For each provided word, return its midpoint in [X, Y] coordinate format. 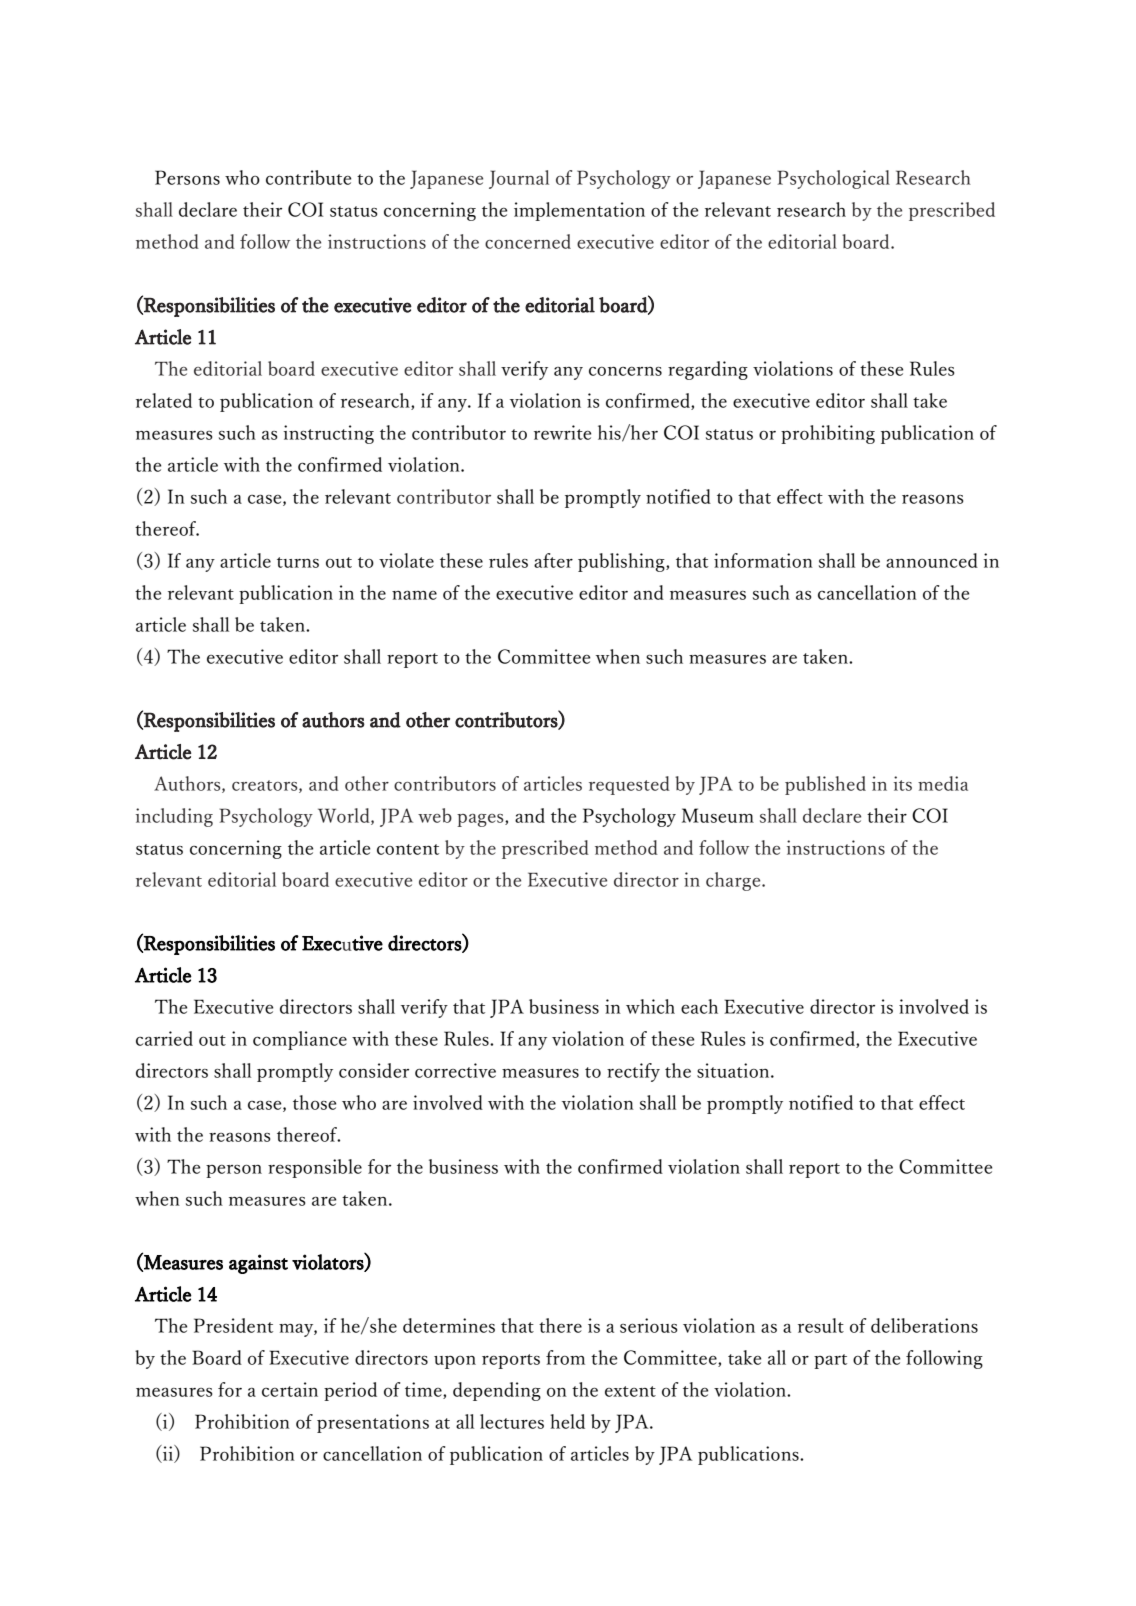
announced [932, 560]
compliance [300, 1040]
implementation [579, 211]
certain [290, 1389]
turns [298, 562]
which [650, 1006]
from [565, 1357]
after [553, 560]
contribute [308, 177]
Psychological [833, 179]
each [699, 1006]
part [830, 1361]
